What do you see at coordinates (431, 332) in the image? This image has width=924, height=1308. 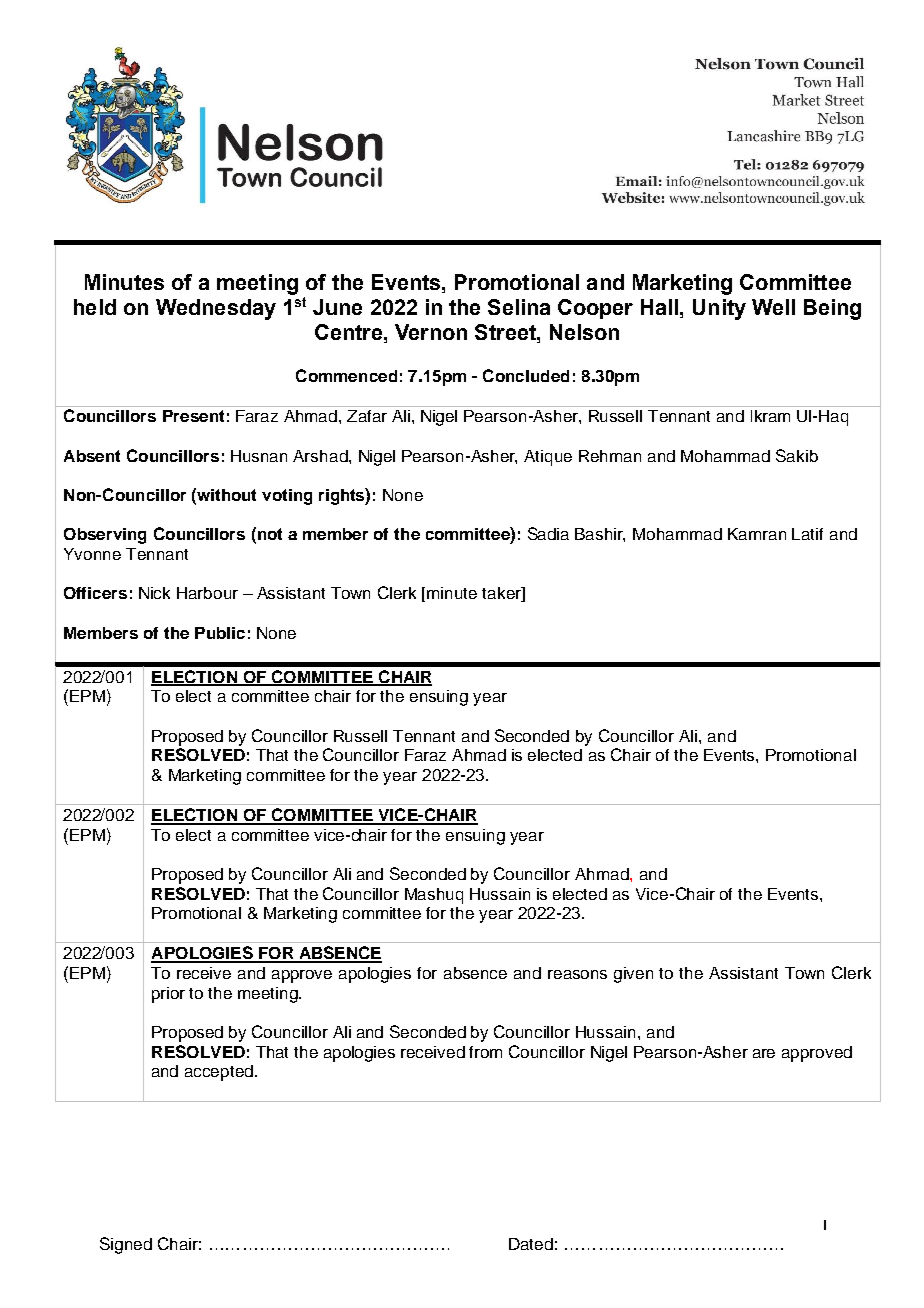 I see `Vernon` at bounding box center [431, 332].
